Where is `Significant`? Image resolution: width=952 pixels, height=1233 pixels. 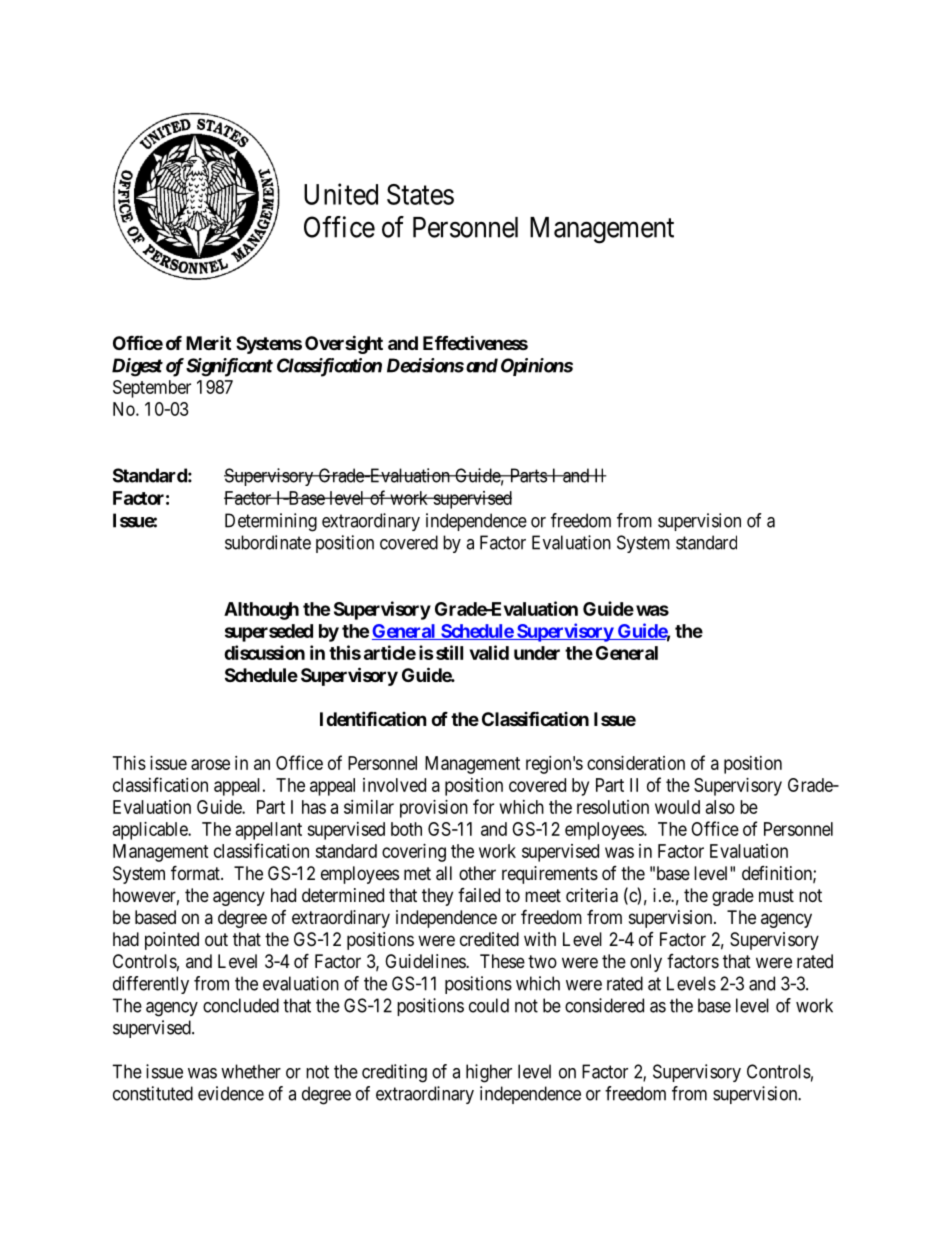
Significant is located at coordinates (229, 367).
